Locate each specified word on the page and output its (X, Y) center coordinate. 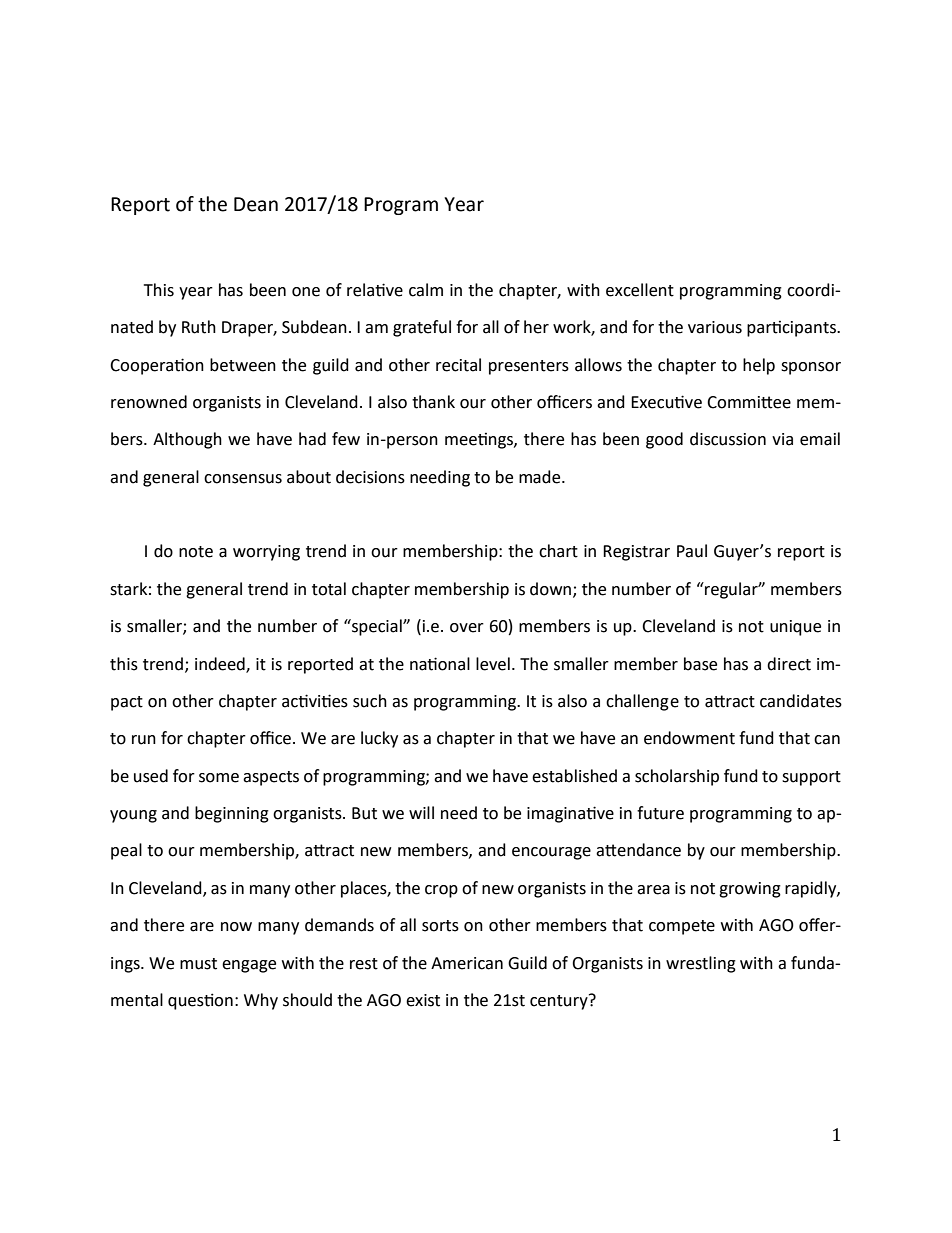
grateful (422, 328)
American (467, 963)
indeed (221, 664)
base (700, 664)
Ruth (199, 327)
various (715, 327)
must (198, 964)
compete (682, 927)
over (467, 628)
